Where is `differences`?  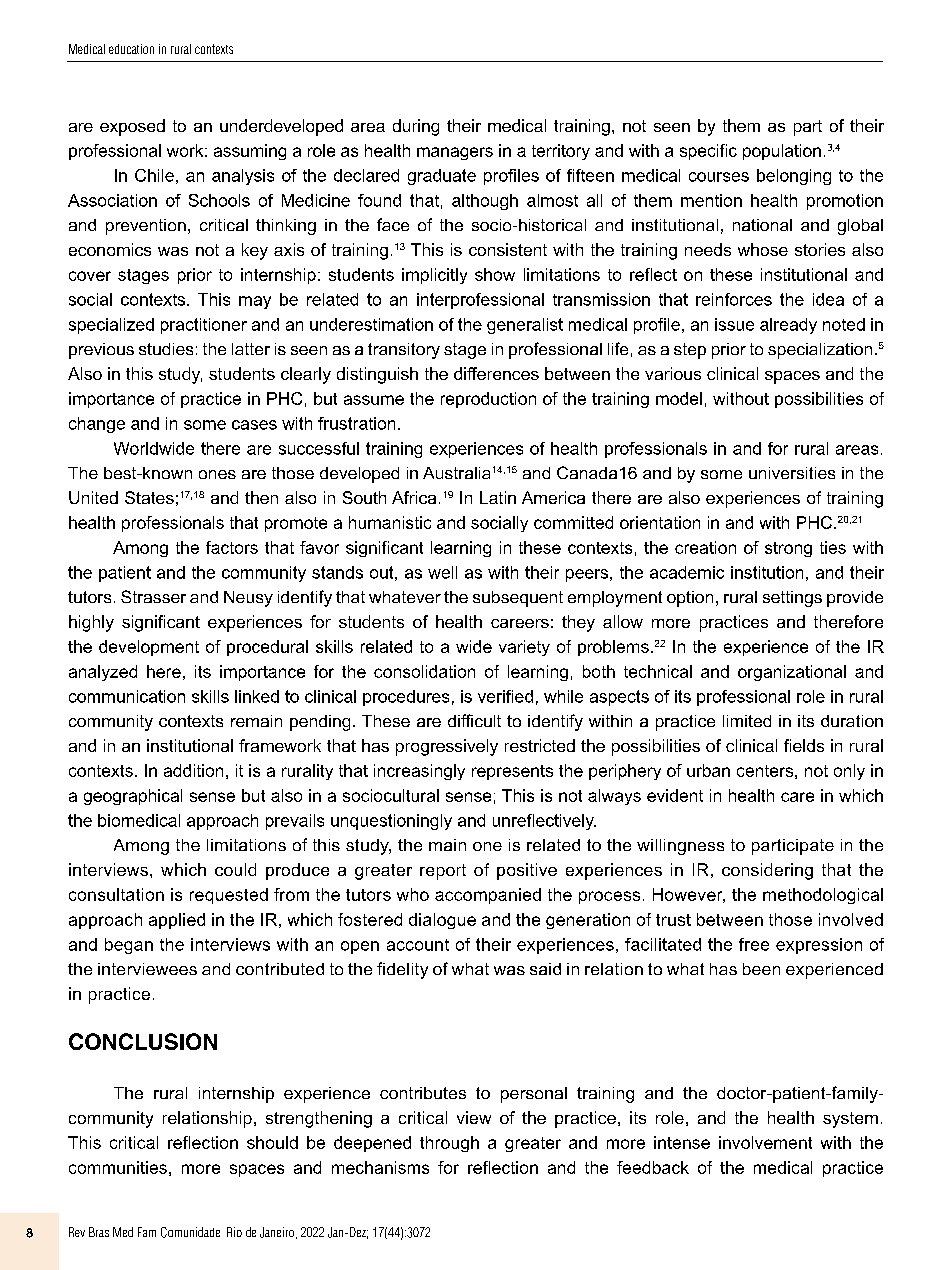
differences is located at coordinates (496, 373).
